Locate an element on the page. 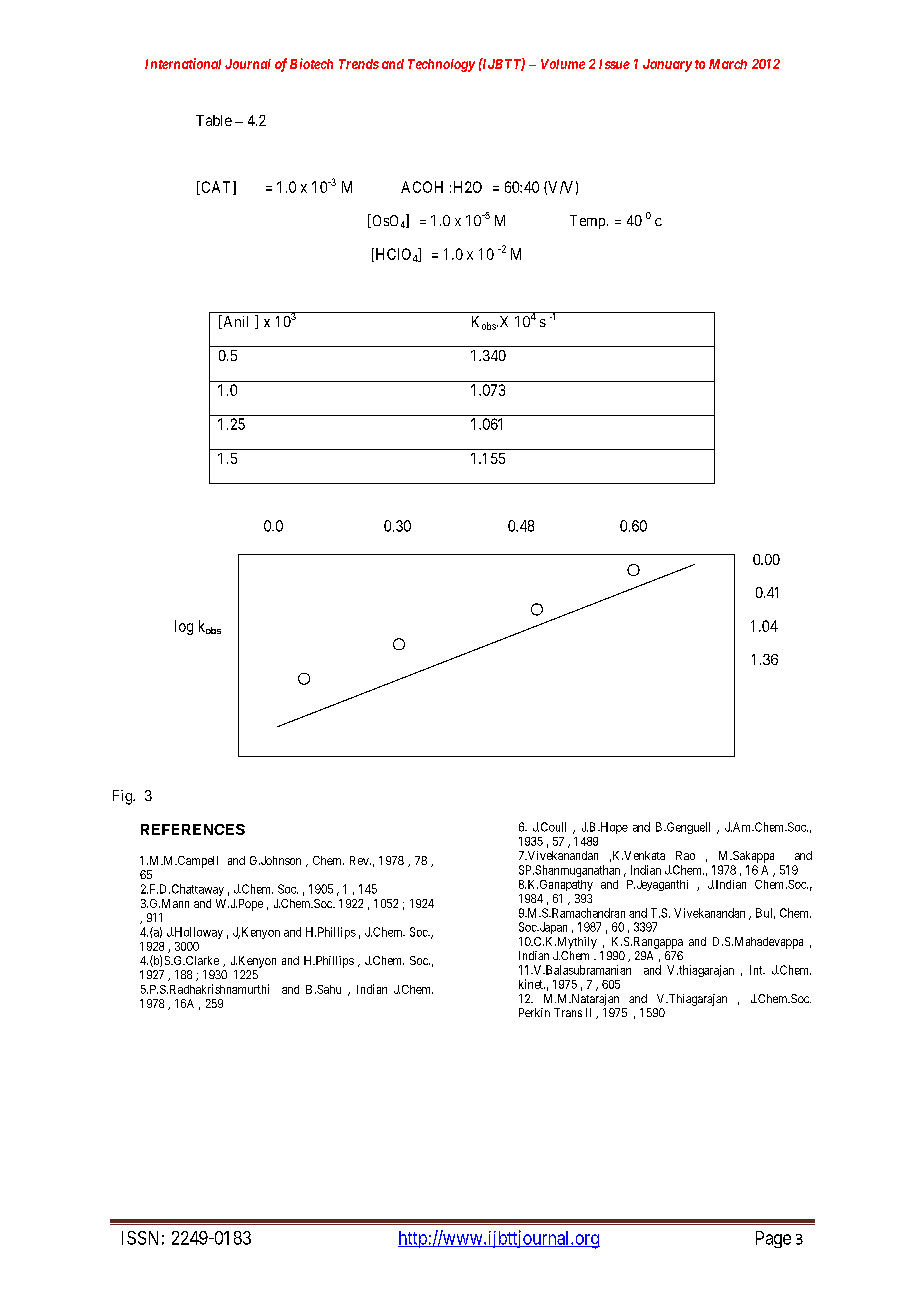 The image size is (924, 1308). Trends is located at coordinates (359, 64).
